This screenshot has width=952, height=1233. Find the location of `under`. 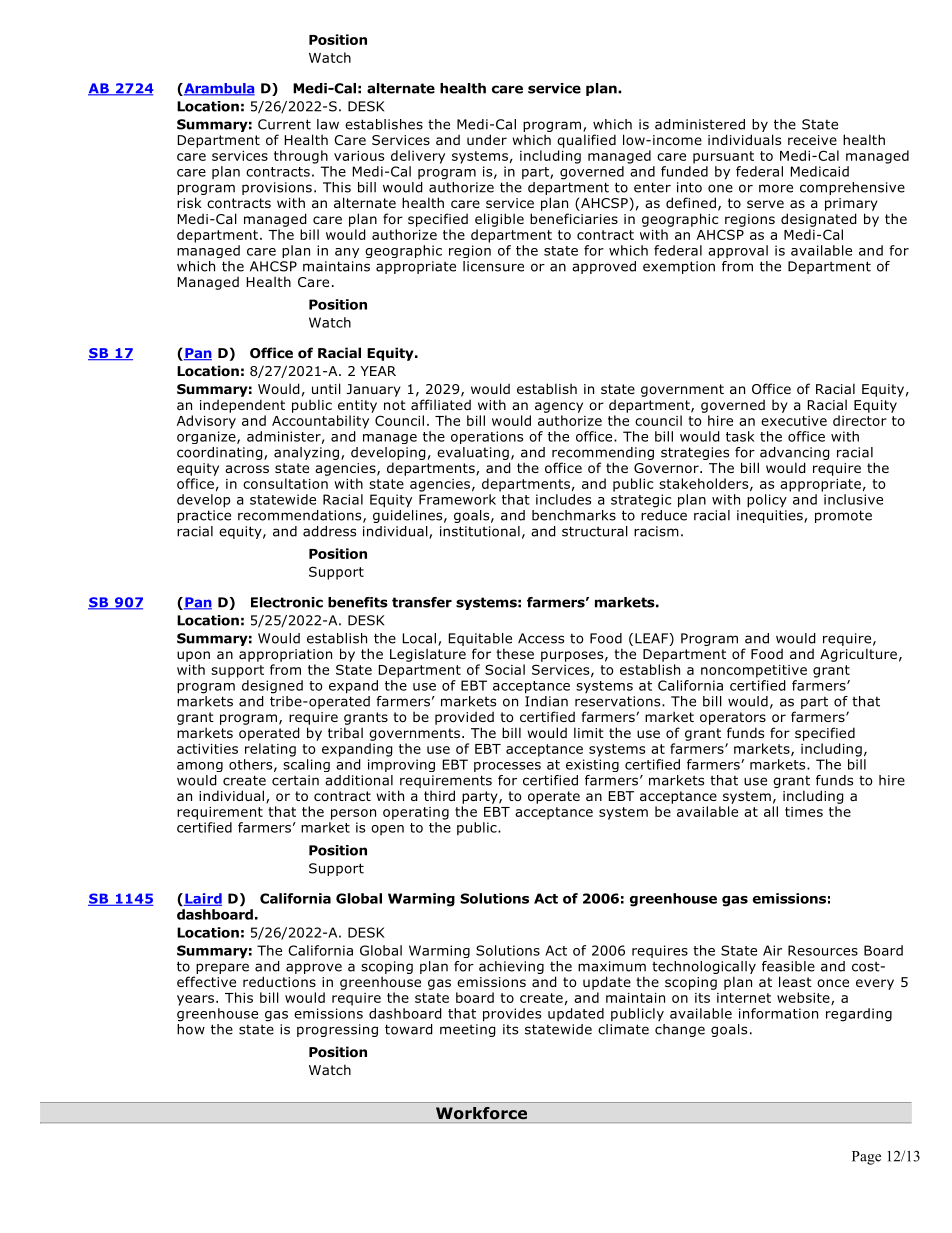

under is located at coordinates (487, 139).
